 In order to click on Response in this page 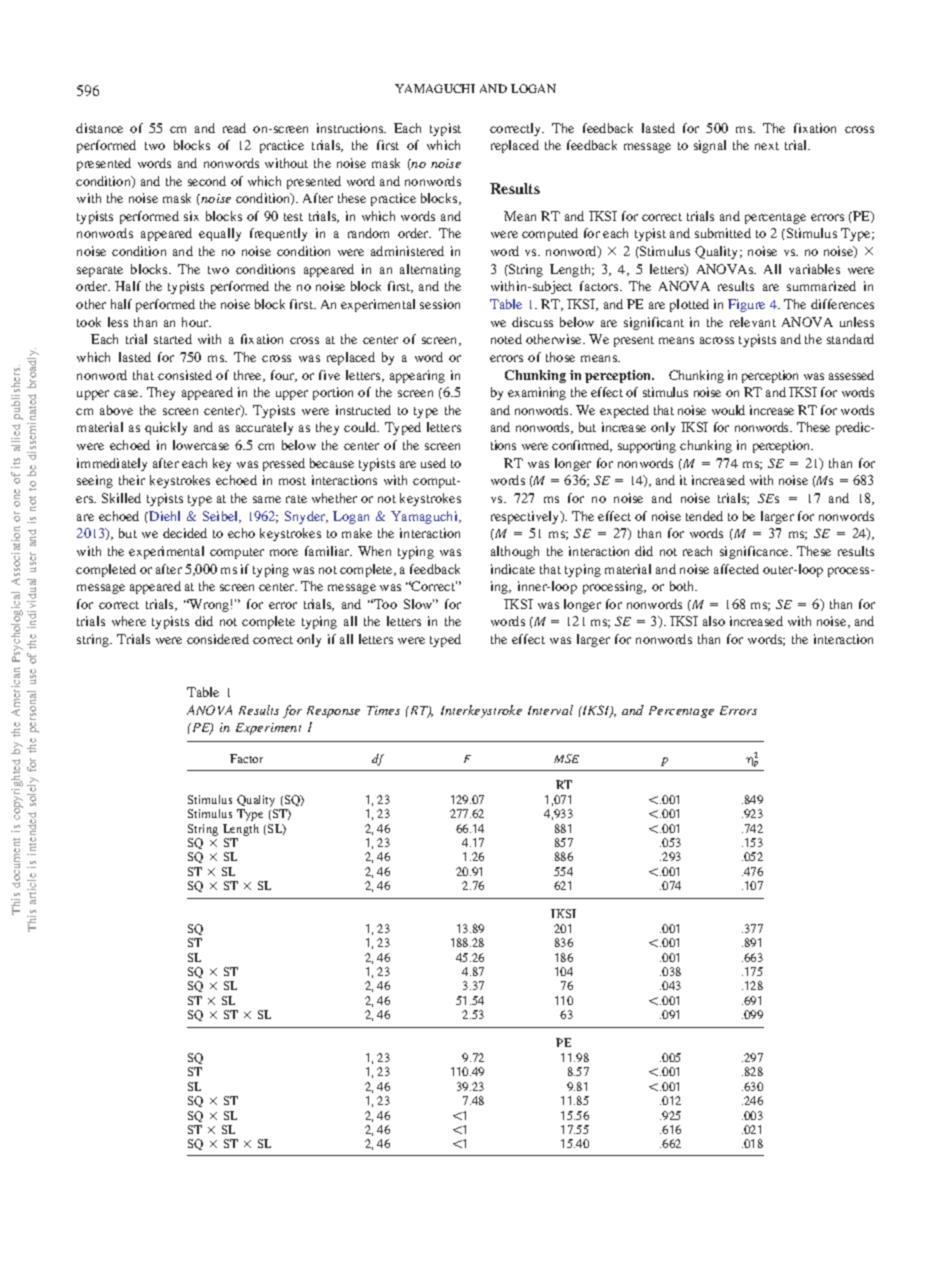, I will do `click(333, 712)`.
